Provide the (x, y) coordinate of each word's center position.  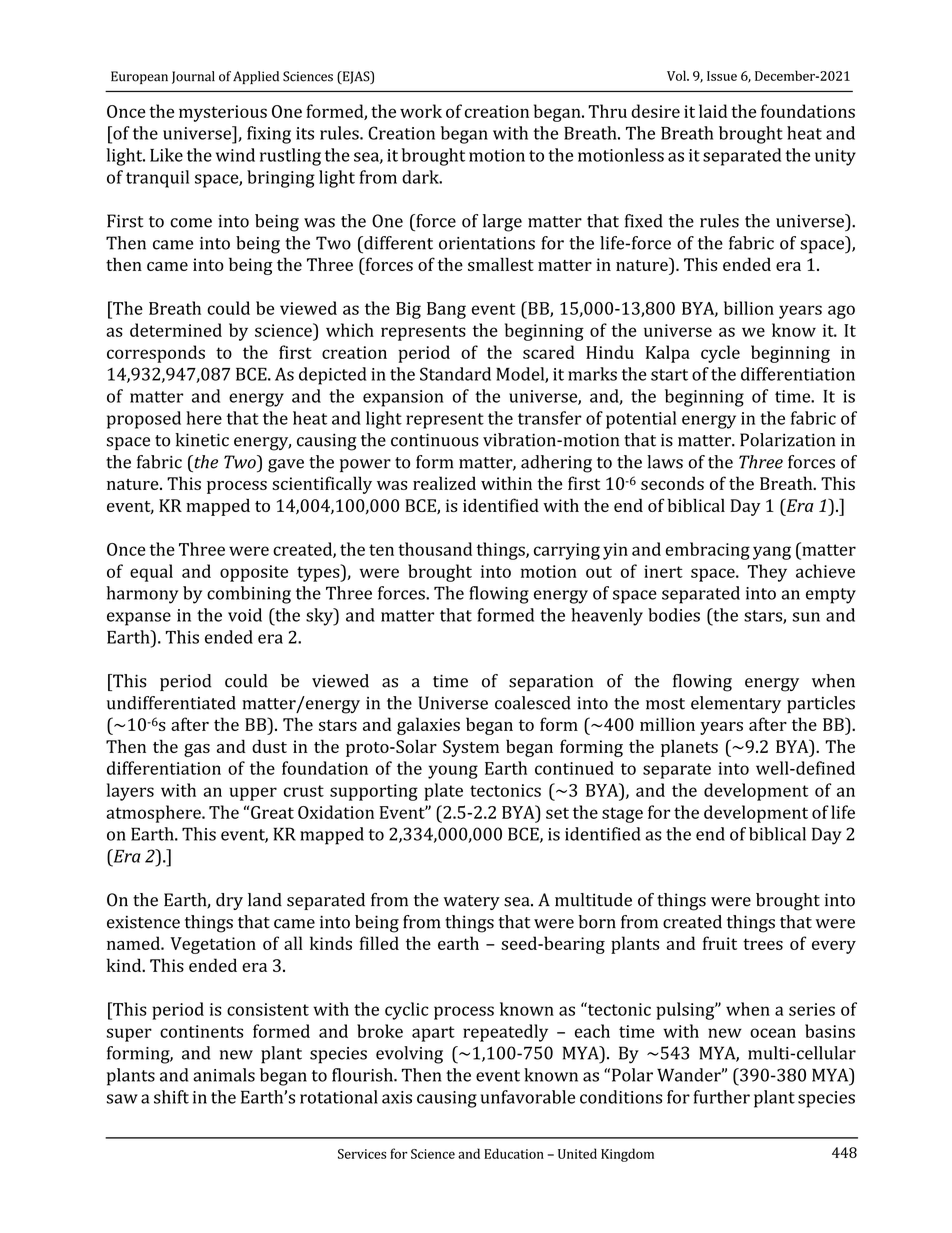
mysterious (223, 113)
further (721, 1097)
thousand (435, 549)
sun (806, 617)
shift (171, 1097)
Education (514, 1153)
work (421, 111)
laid (713, 111)
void (245, 615)
